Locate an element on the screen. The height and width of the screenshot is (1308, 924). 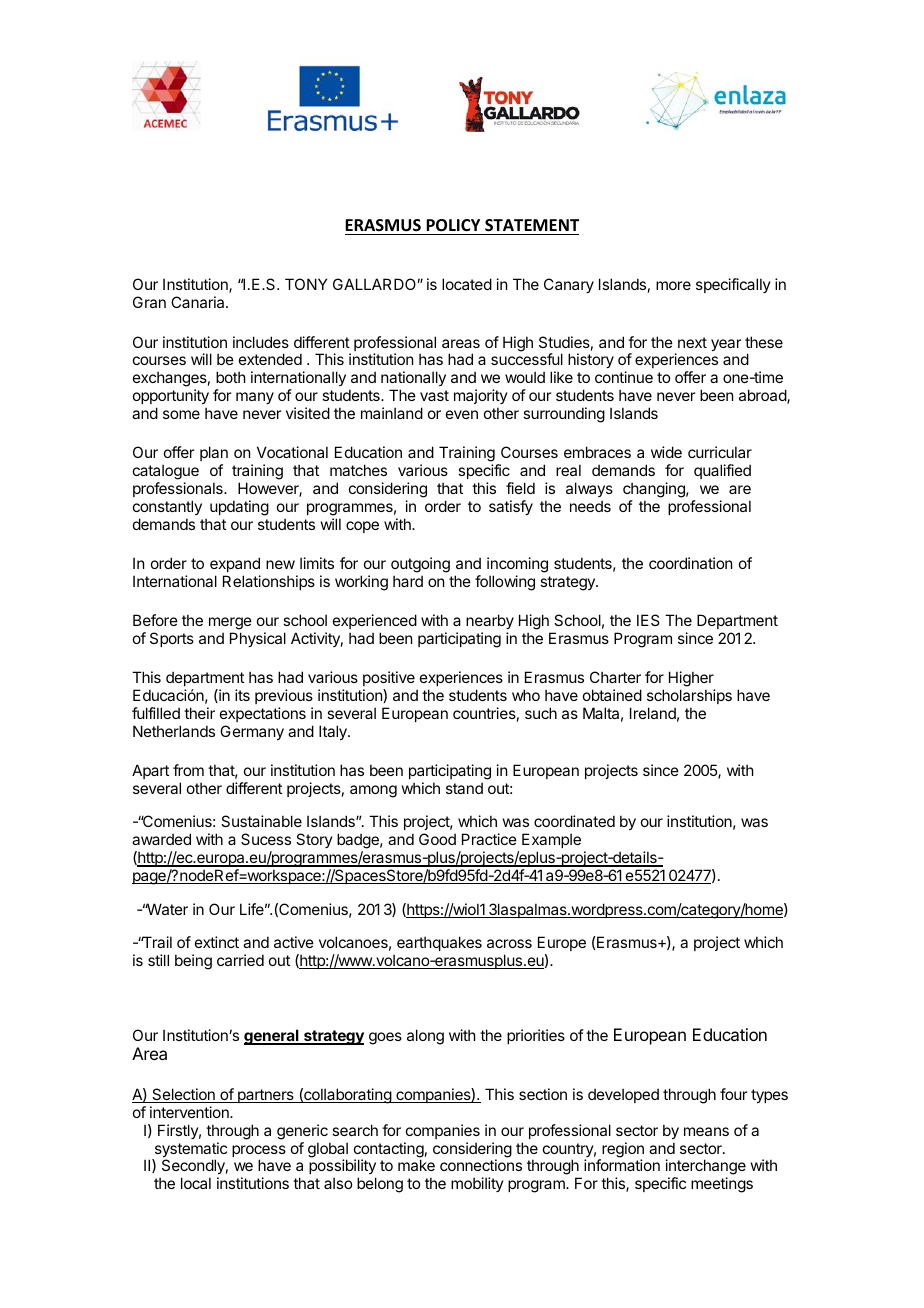
TONY is located at coordinates (306, 284).
